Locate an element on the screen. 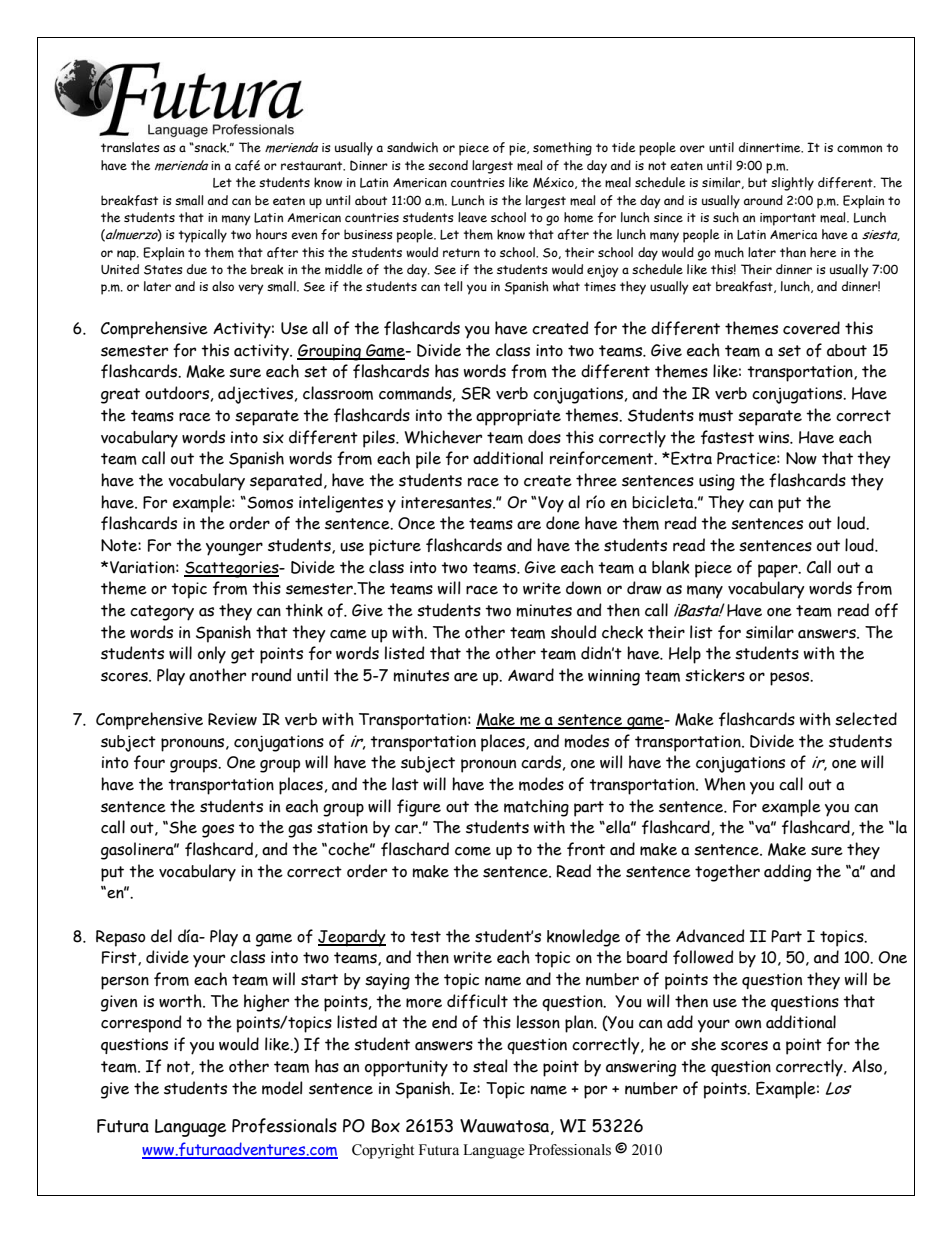 The width and height of the screenshot is (952, 1233). Award is located at coordinates (531, 675).
